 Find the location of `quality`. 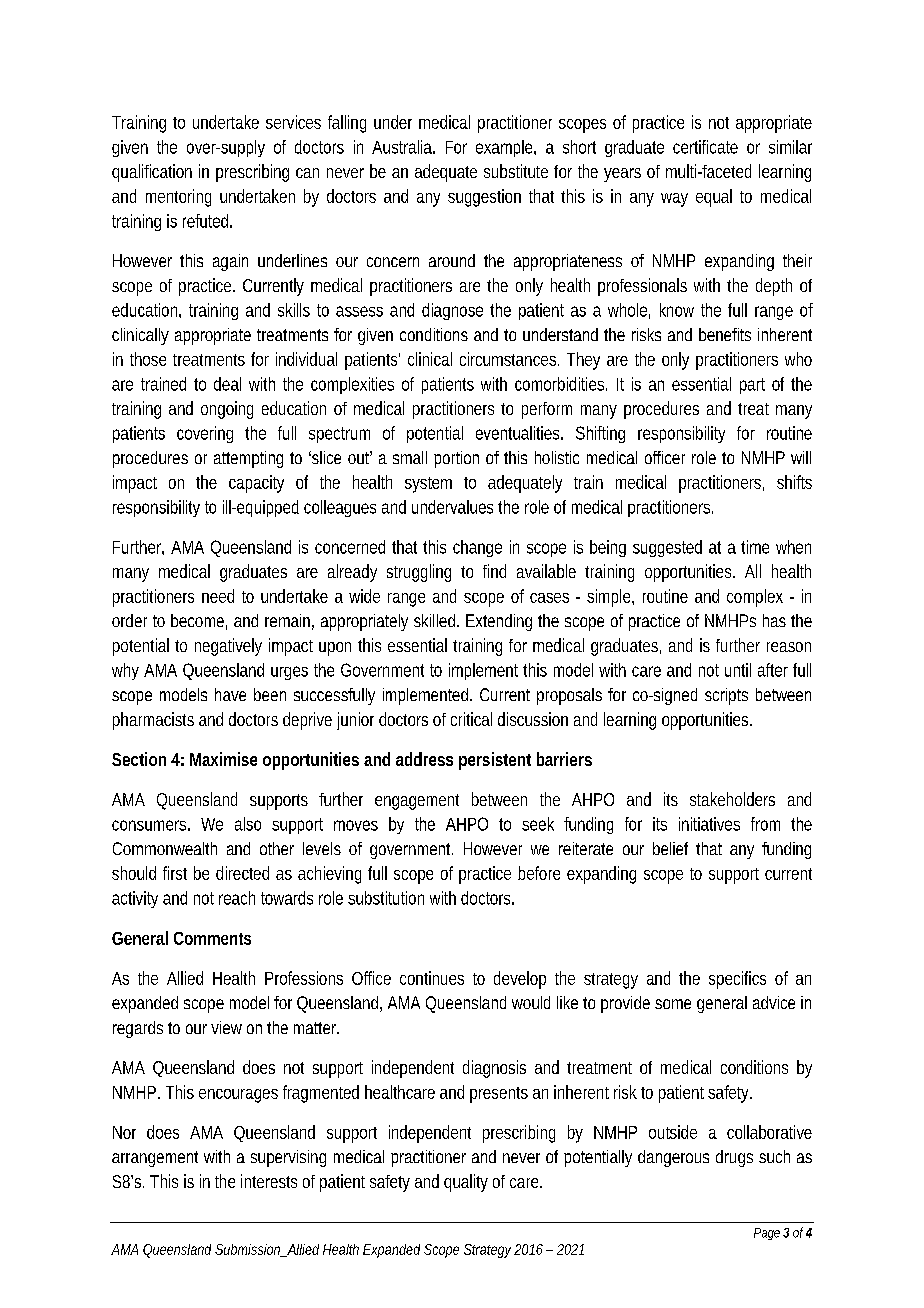

quality is located at coordinates (466, 1183).
